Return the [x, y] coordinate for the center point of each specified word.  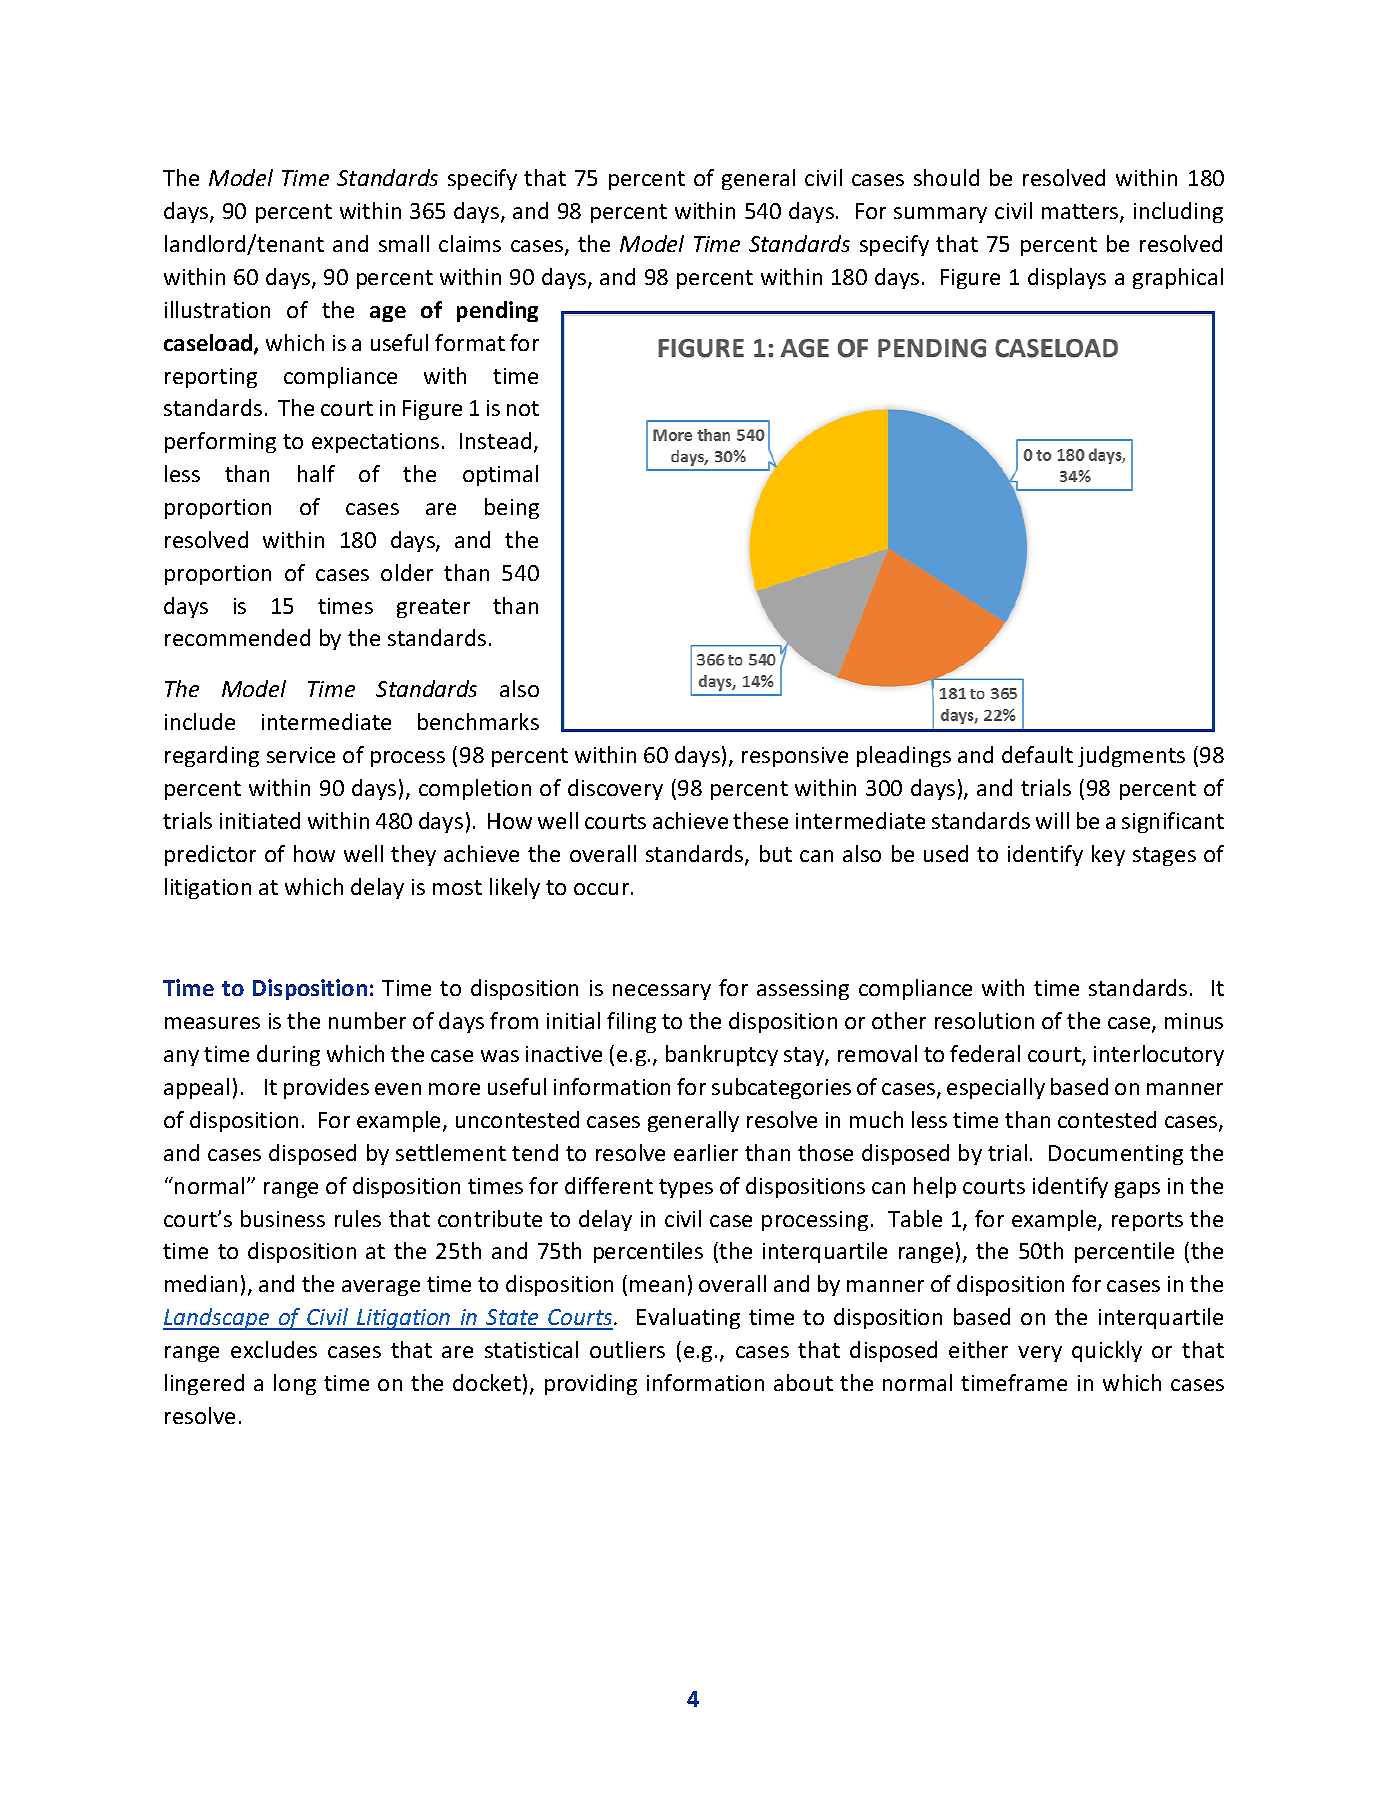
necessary [662, 992]
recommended [237, 637]
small [404, 243]
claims [470, 243]
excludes [274, 1349]
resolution [984, 1020]
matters [1081, 213]
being [512, 508]
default [1037, 754]
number [367, 1020]
